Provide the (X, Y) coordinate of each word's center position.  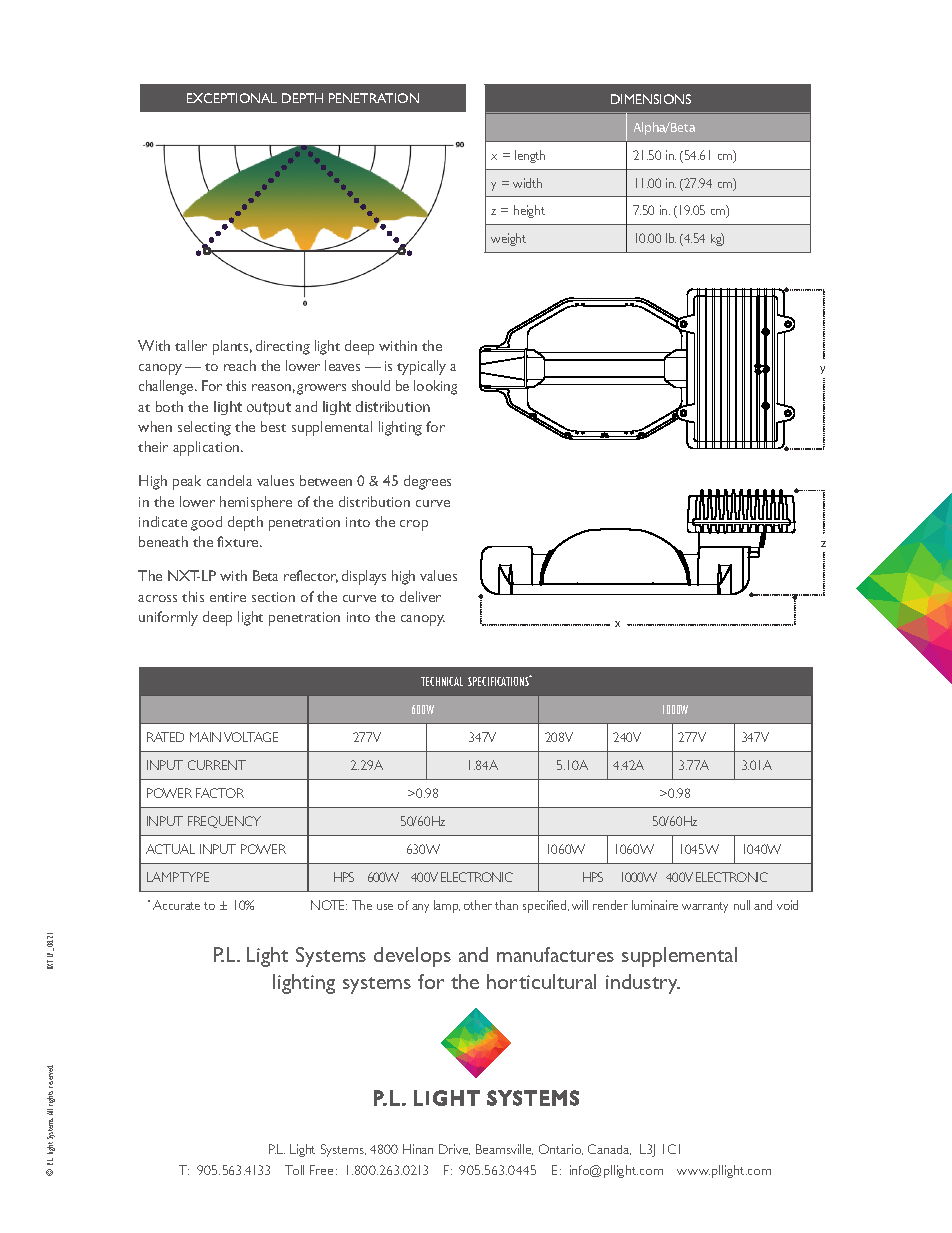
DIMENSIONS (651, 99)
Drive (454, 1149)
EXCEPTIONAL (232, 98)
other (478, 905)
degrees (427, 482)
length (530, 156)
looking (435, 387)
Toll (294, 1170)
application (207, 448)
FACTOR (220, 793)
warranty (705, 907)
